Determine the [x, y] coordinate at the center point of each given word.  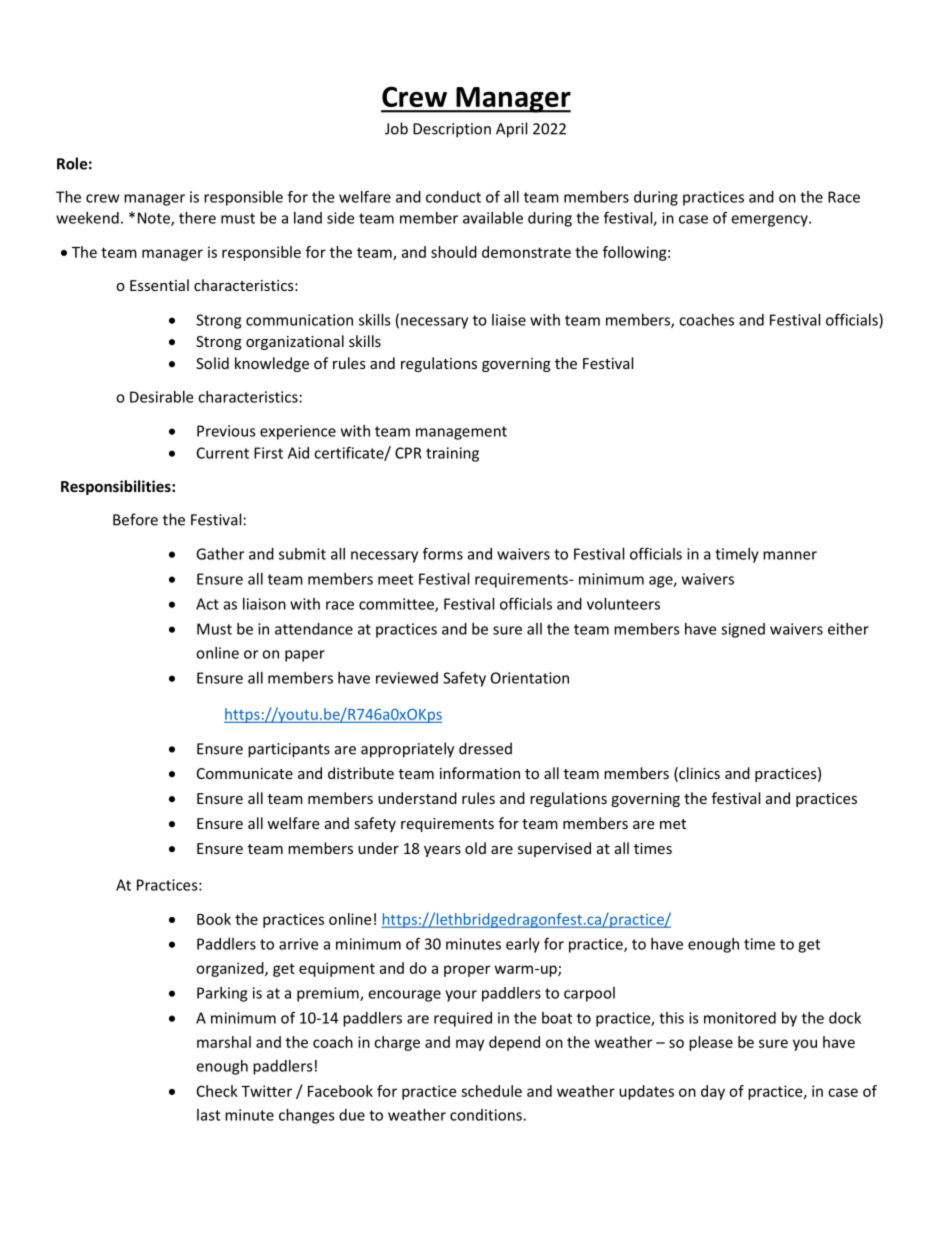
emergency [770, 221]
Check [217, 1091]
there [197, 218]
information [480, 773]
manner [790, 555]
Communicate [245, 773]
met [673, 824]
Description [452, 130]
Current [223, 453]
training [452, 454]
